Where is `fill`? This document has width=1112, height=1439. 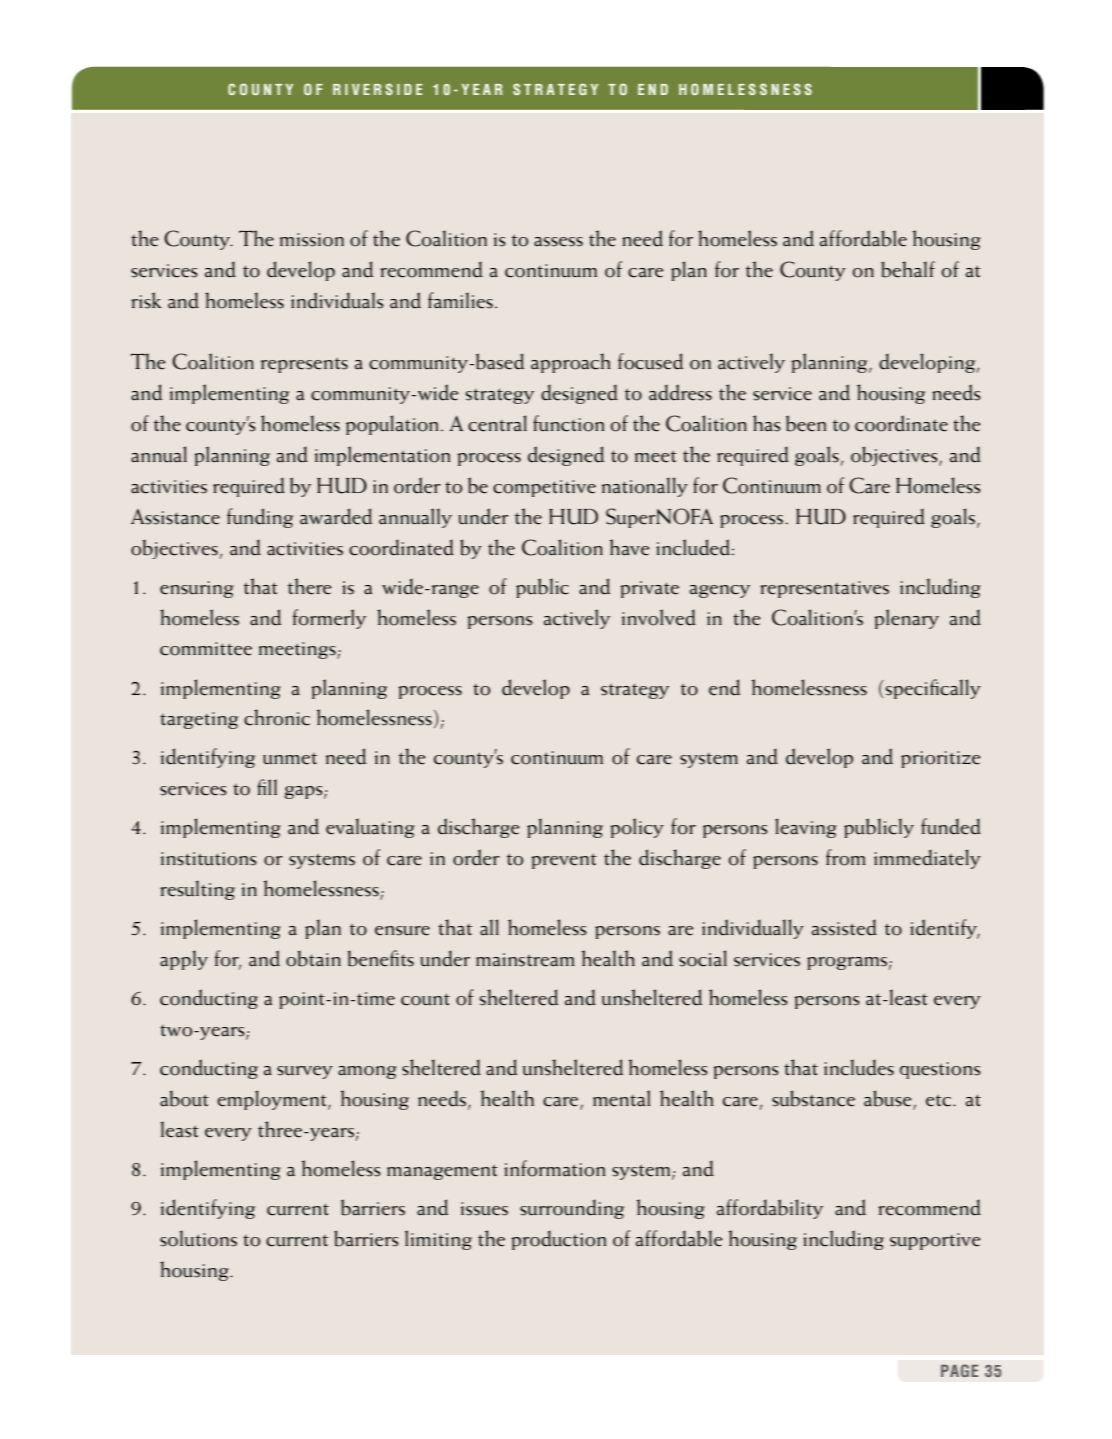
fill is located at coordinates (267, 787).
